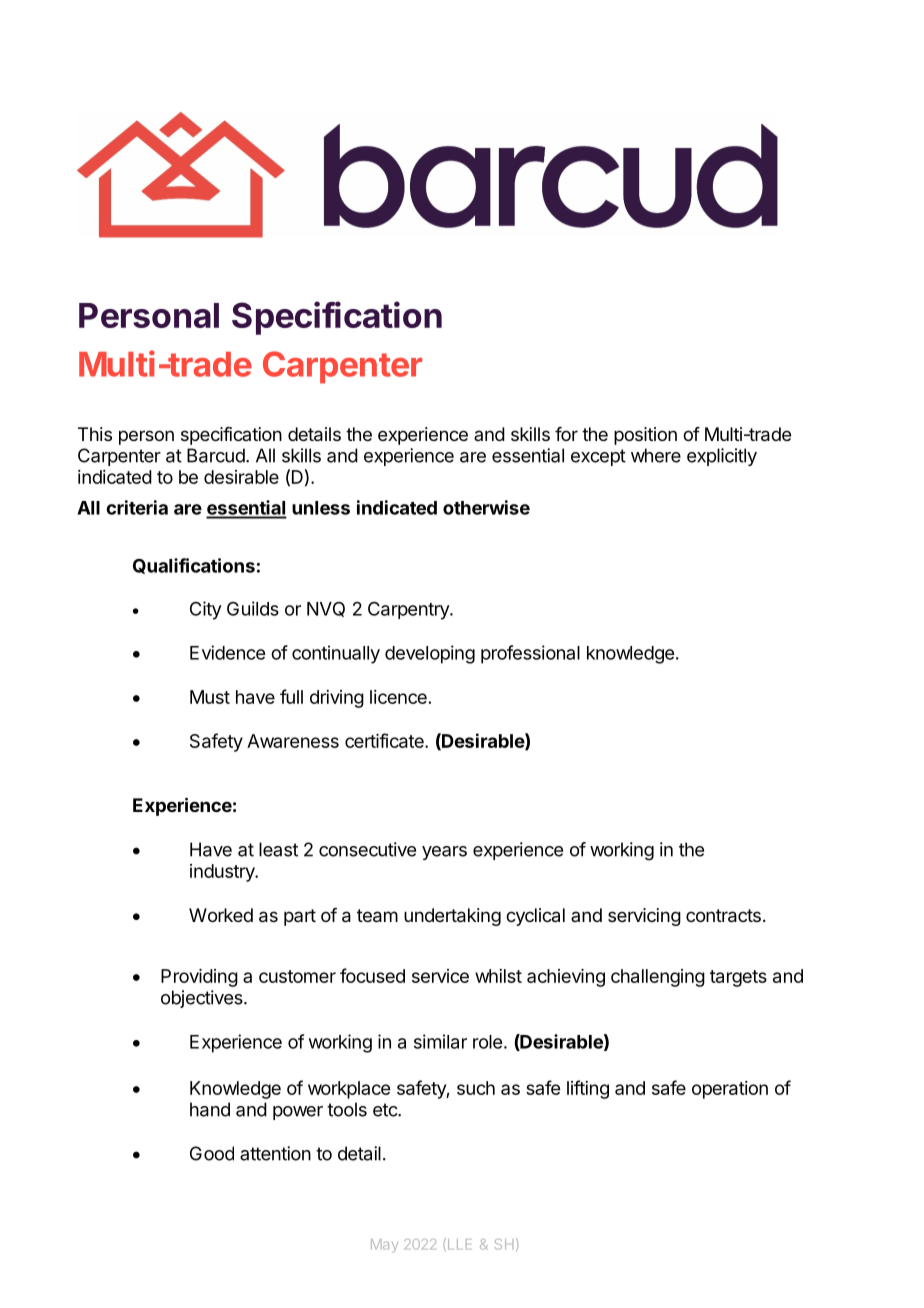 This image has height=1308, width=924. I want to click on Providing, so click(199, 978).
